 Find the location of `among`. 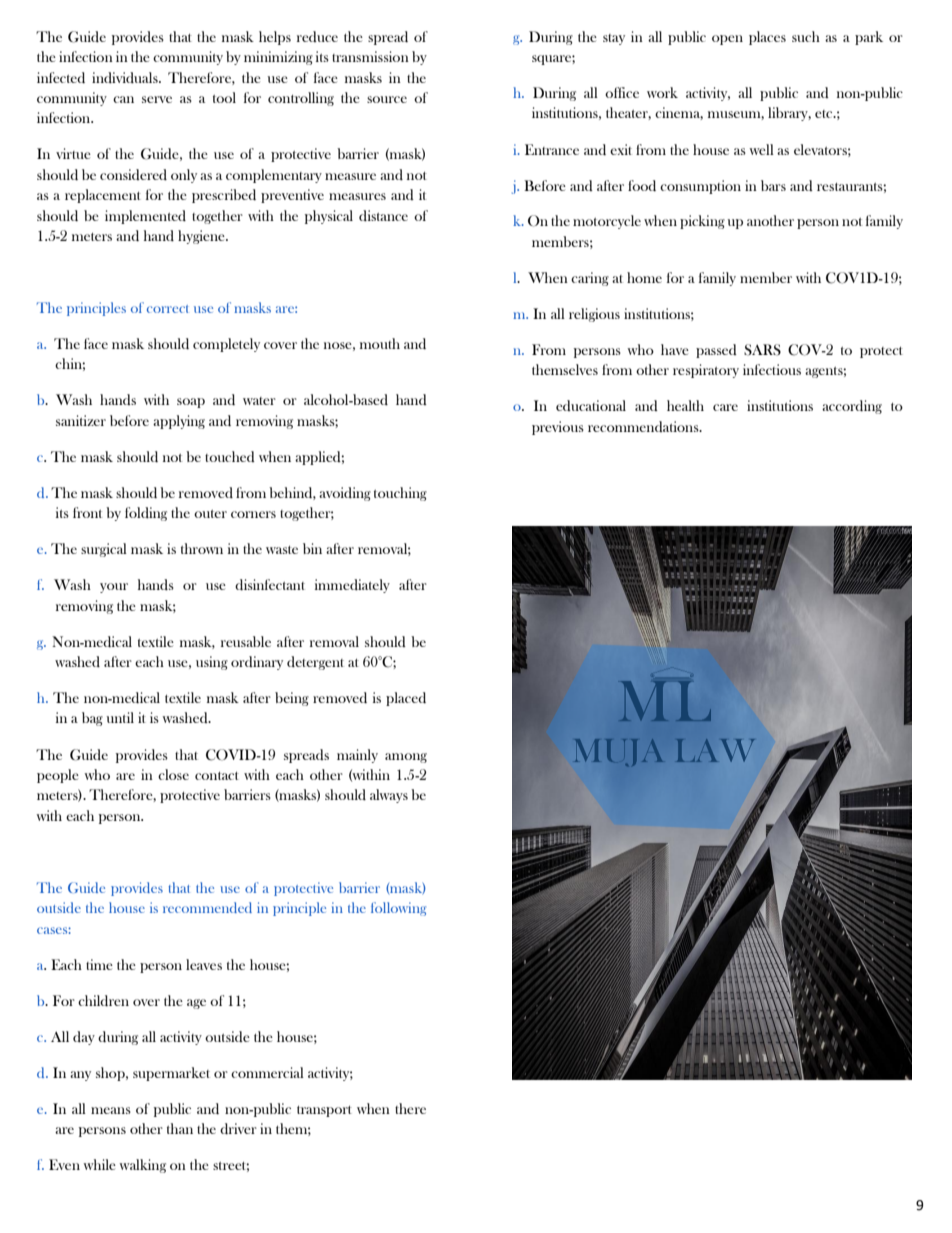

among is located at coordinates (406, 758).
